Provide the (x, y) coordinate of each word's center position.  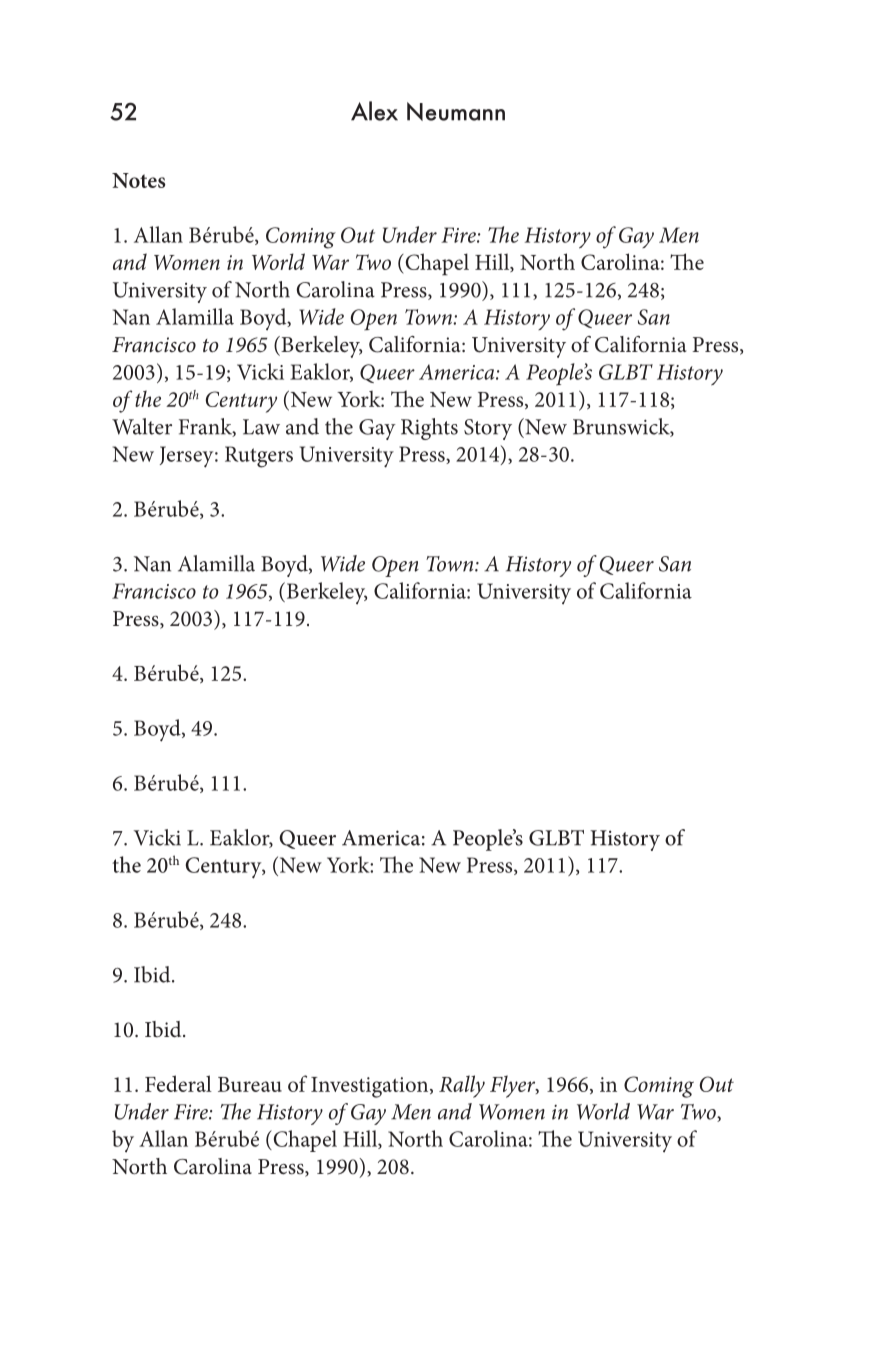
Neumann (456, 111)
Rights (429, 429)
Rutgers (259, 457)
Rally (462, 1086)
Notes (139, 180)
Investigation (371, 1087)
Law (261, 427)
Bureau (250, 1084)
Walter (142, 426)
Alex (374, 111)
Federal (178, 1083)
